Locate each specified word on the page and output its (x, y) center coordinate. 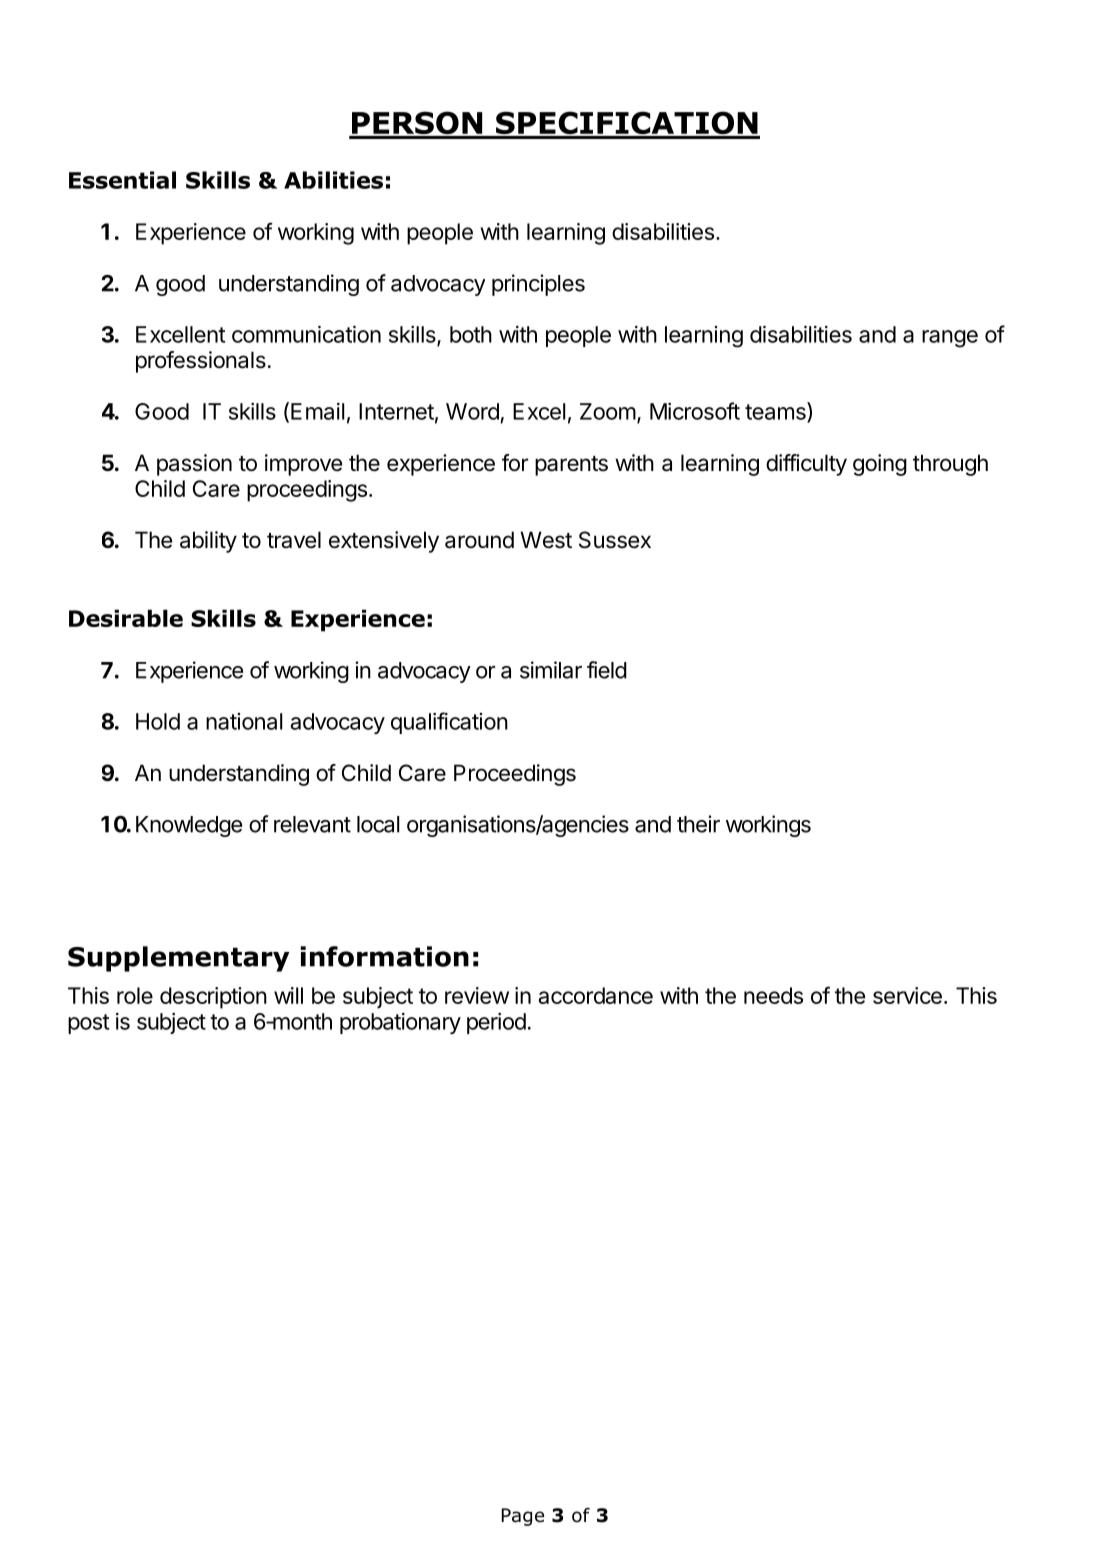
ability (208, 542)
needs (773, 995)
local (378, 824)
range (950, 339)
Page (523, 1517)
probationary (400, 1023)
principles (538, 285)
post (88, 1024)
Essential (122, 180)
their (698, 824)
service (907, 995)
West (546, 540)
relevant (312, 824)
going (880, 465)
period (496, 1023)
